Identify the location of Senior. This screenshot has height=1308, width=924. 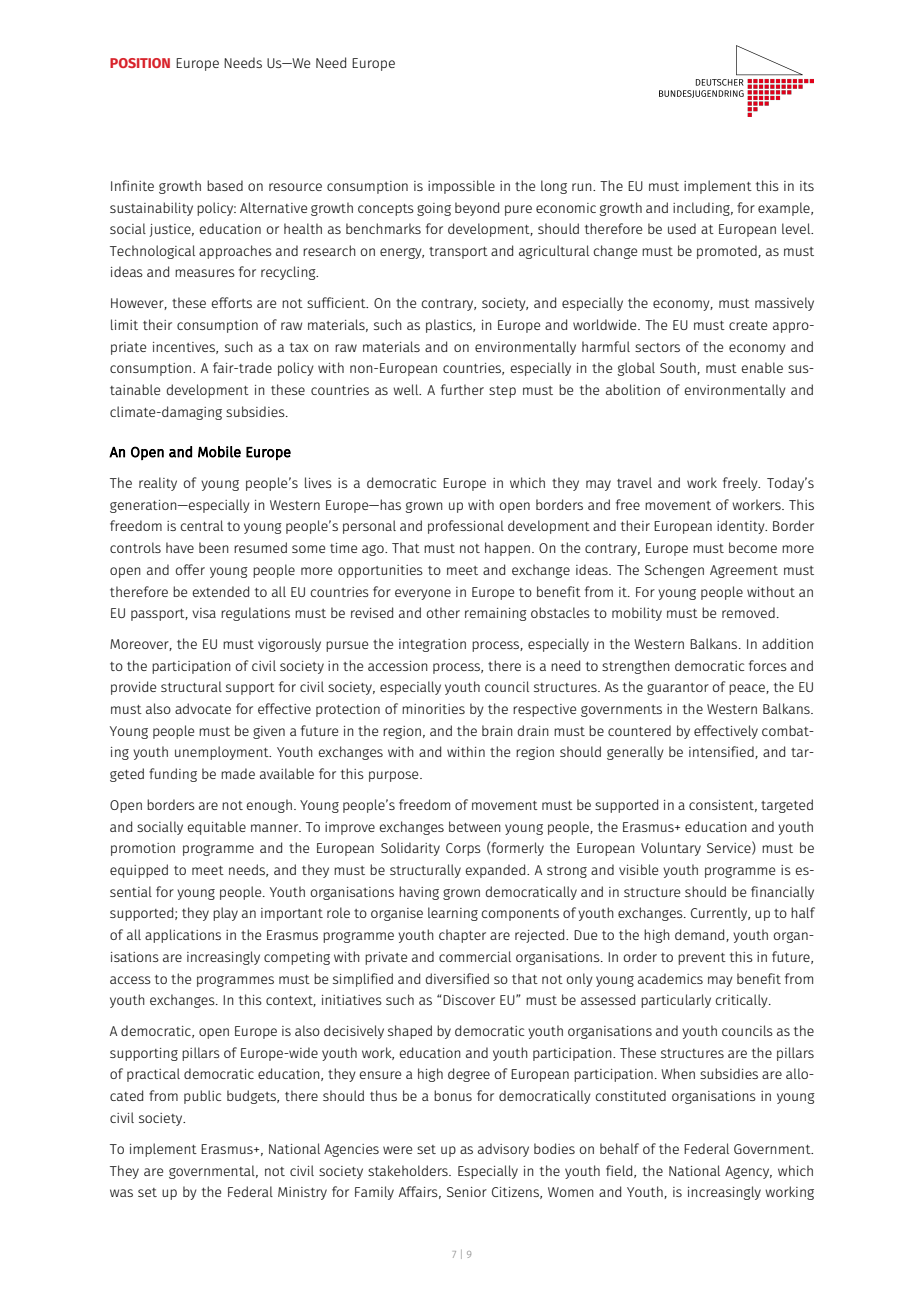
(467, 1192).
